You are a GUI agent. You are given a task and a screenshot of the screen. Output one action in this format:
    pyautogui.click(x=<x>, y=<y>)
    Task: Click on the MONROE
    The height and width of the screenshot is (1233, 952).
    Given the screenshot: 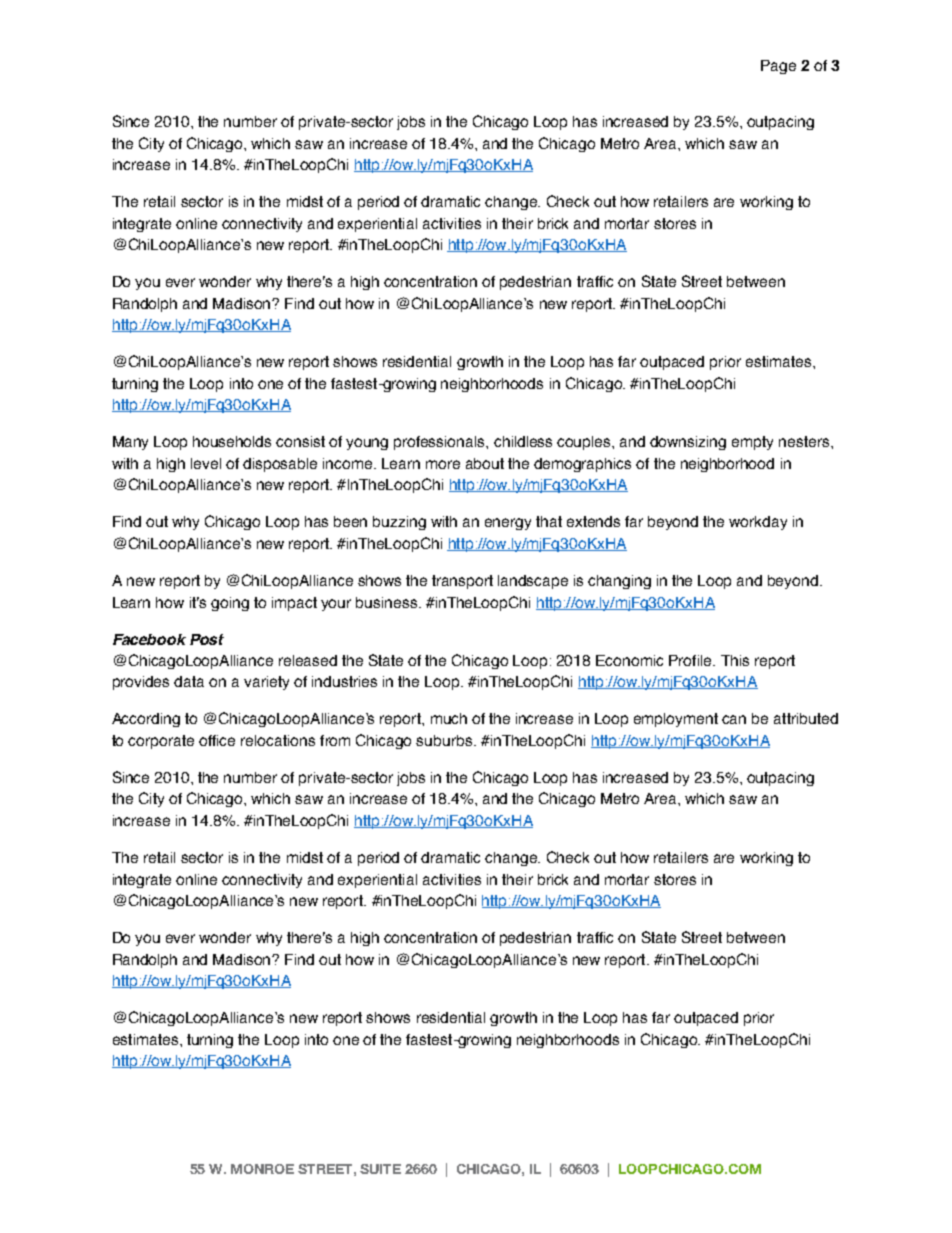 What is the action you would take?
    pyautogui.click(x=262, y=1169)
